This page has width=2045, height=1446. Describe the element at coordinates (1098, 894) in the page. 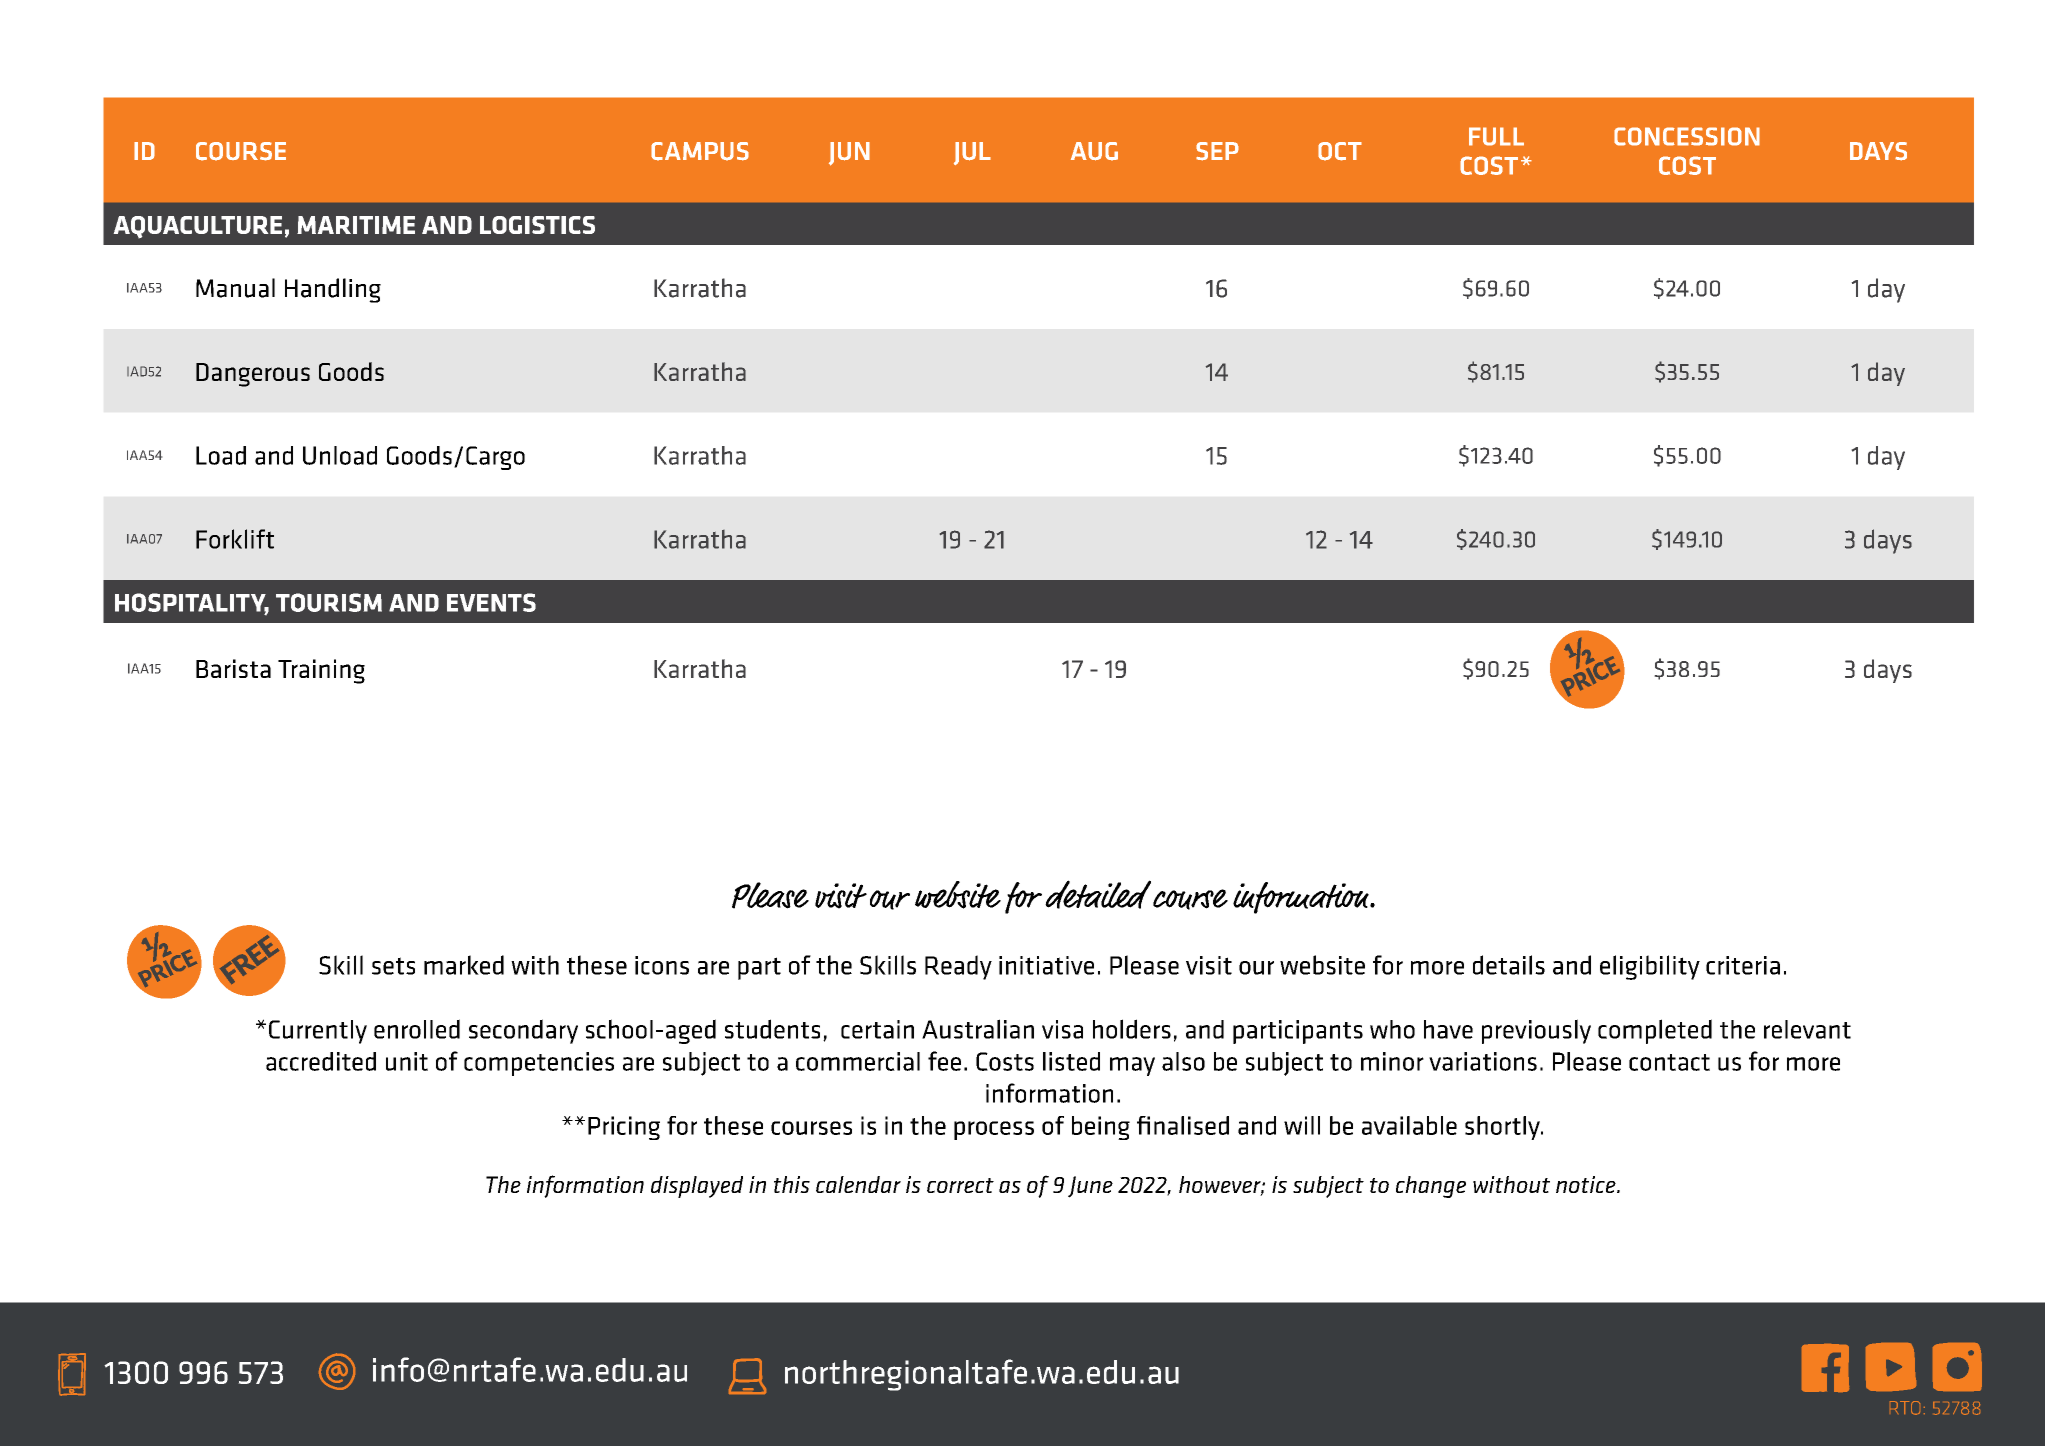

I see `detailed` at that location.
